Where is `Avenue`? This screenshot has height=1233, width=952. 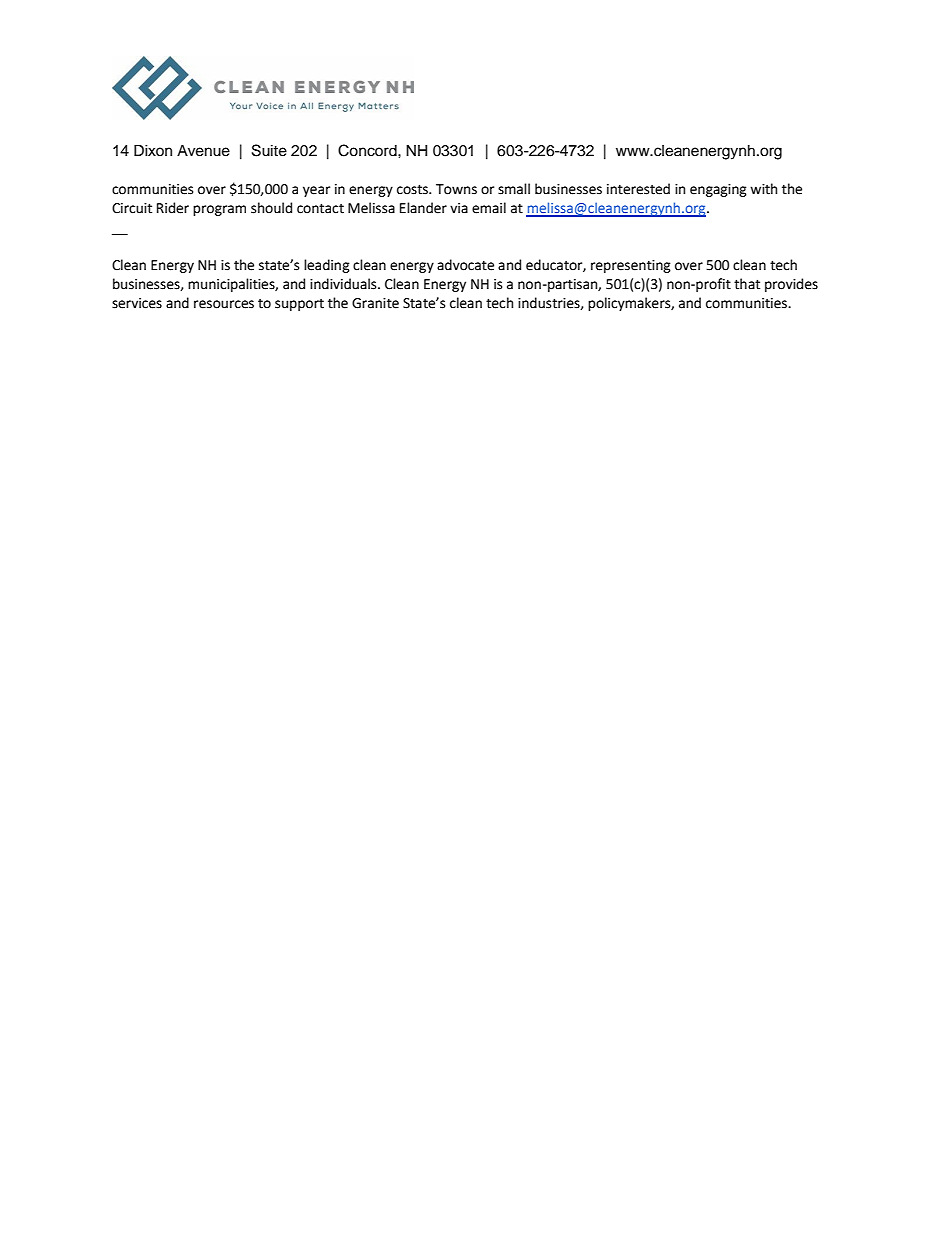
Avenue is located at coordinates (203, 151).
